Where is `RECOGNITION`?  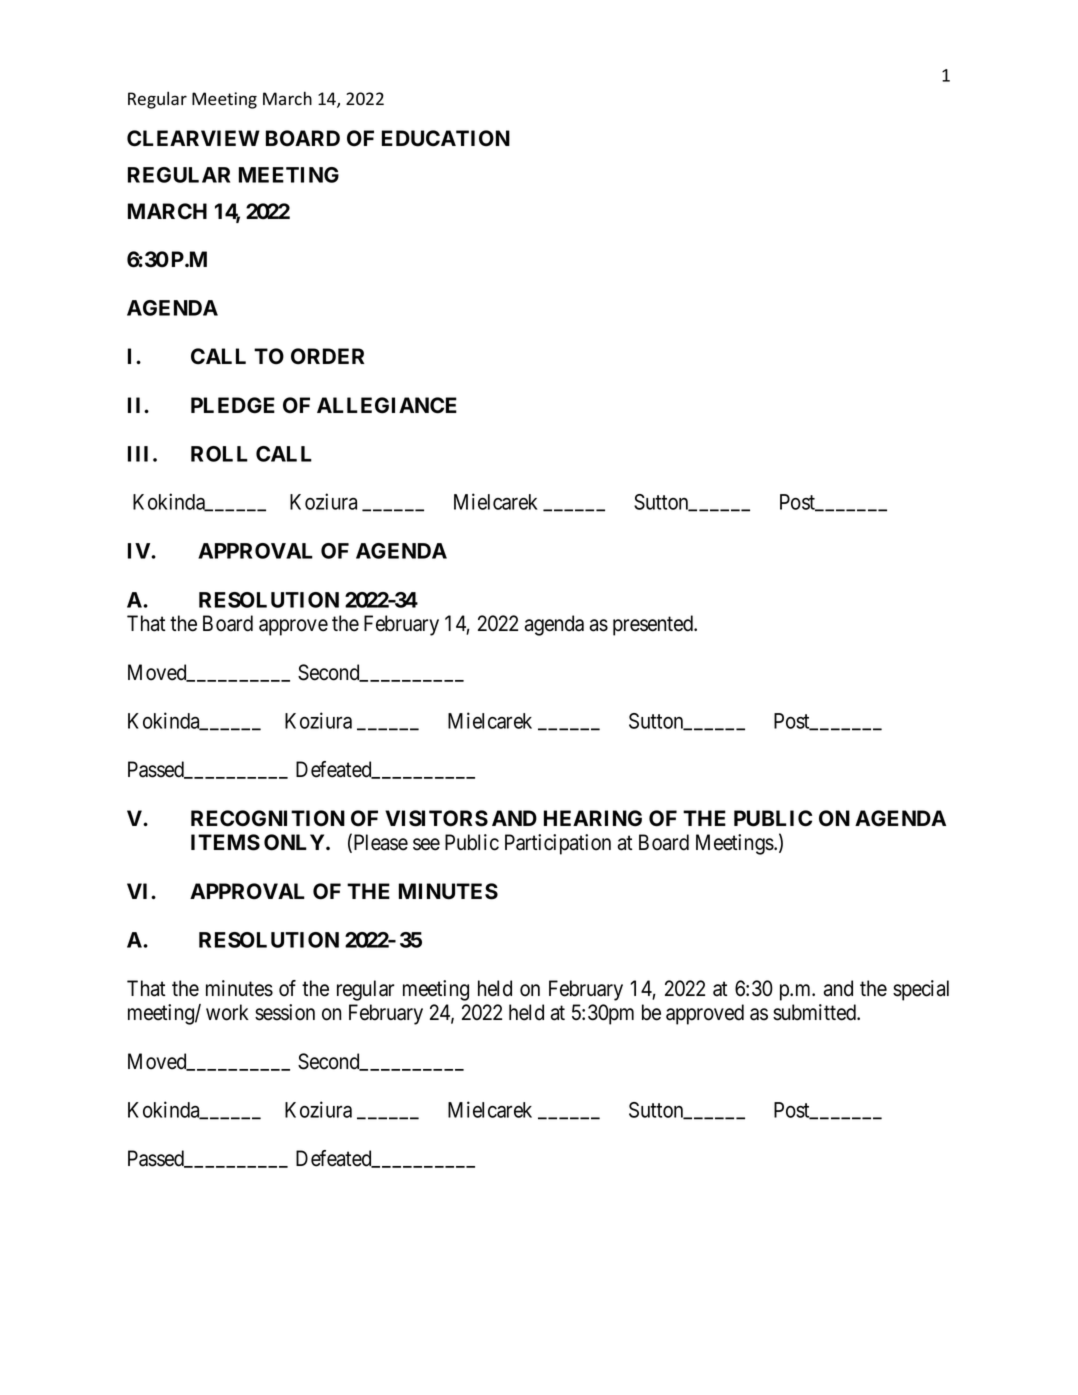
RECOGNITION is located at coordinates (268, 818).
